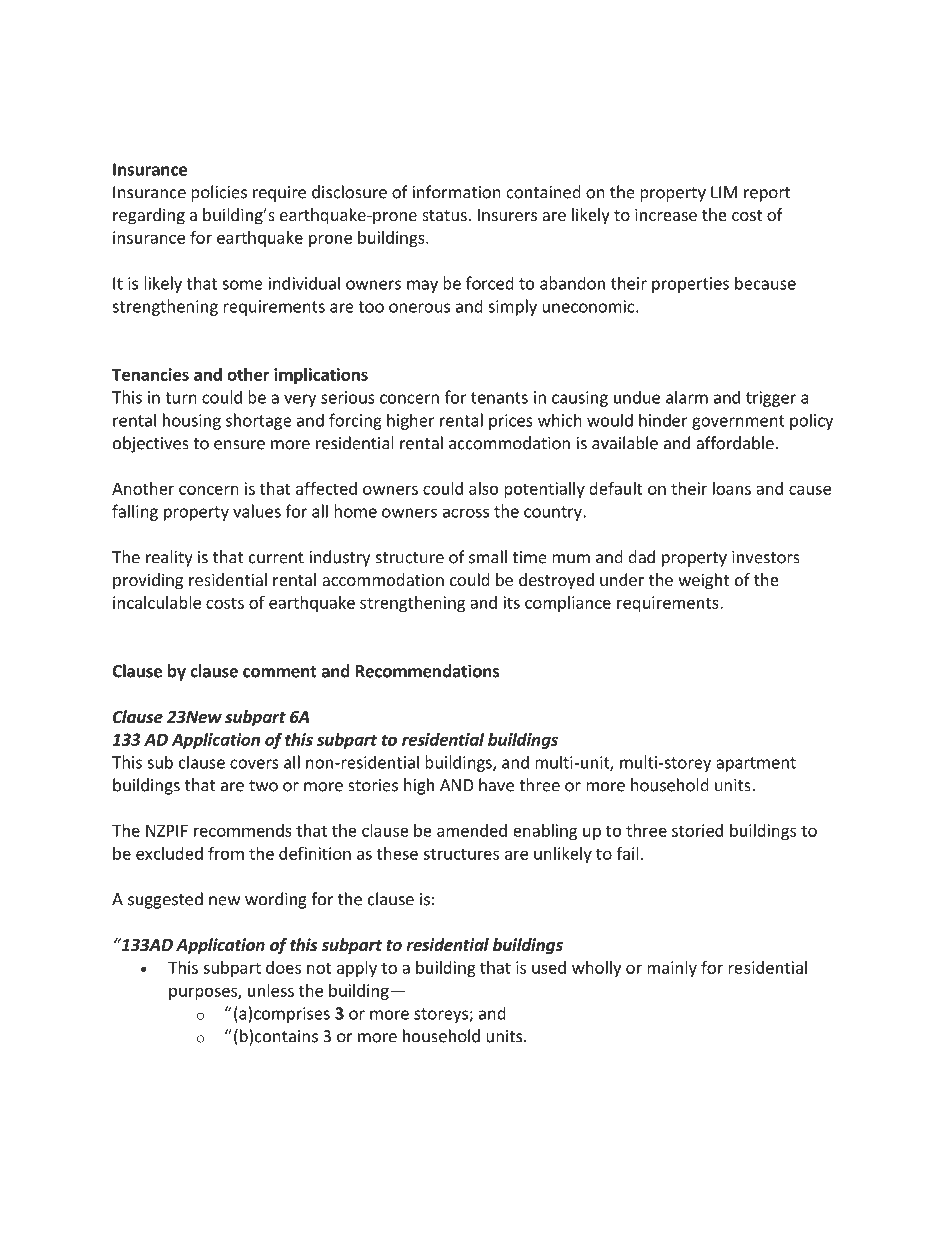  I want to click on policies, so click(219, 193).
